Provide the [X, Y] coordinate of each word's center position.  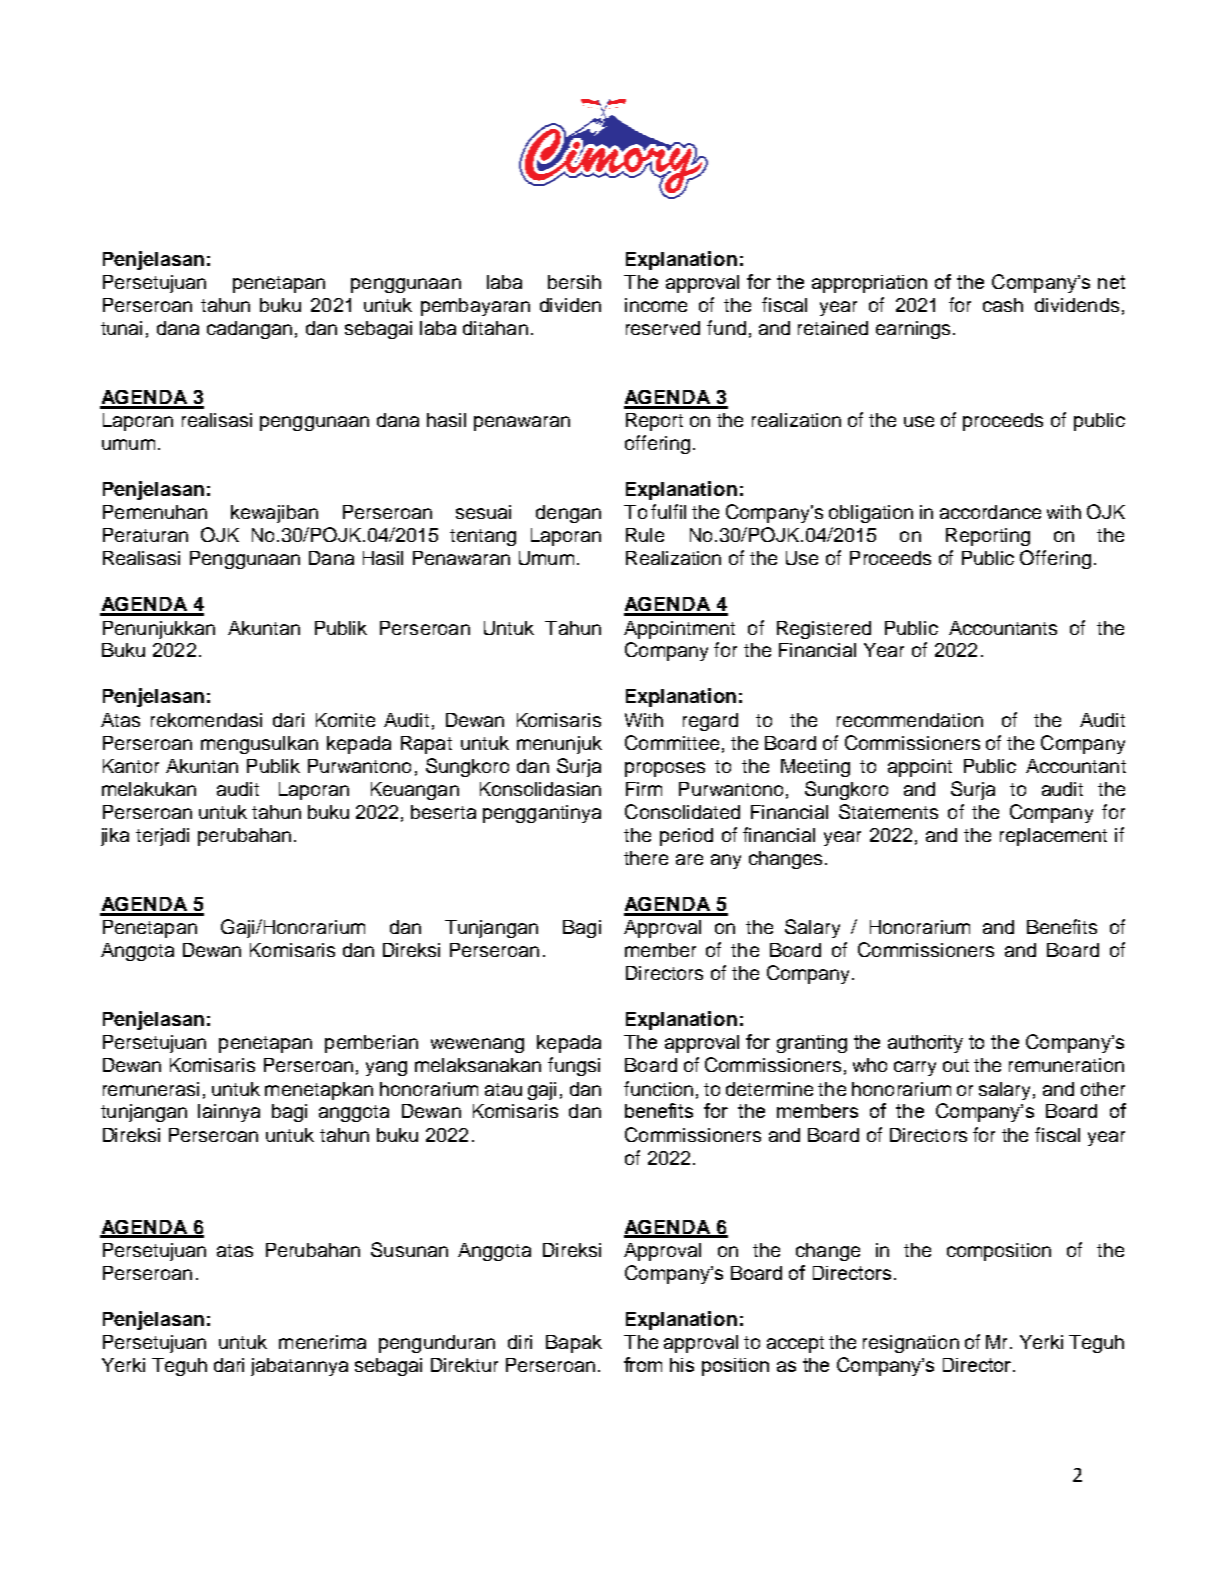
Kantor [131, 766]
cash [1003, 305]
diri [520, 1342]
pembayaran [475, 307]
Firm [644, 789]
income [656, 305]
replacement [1053, 837]
